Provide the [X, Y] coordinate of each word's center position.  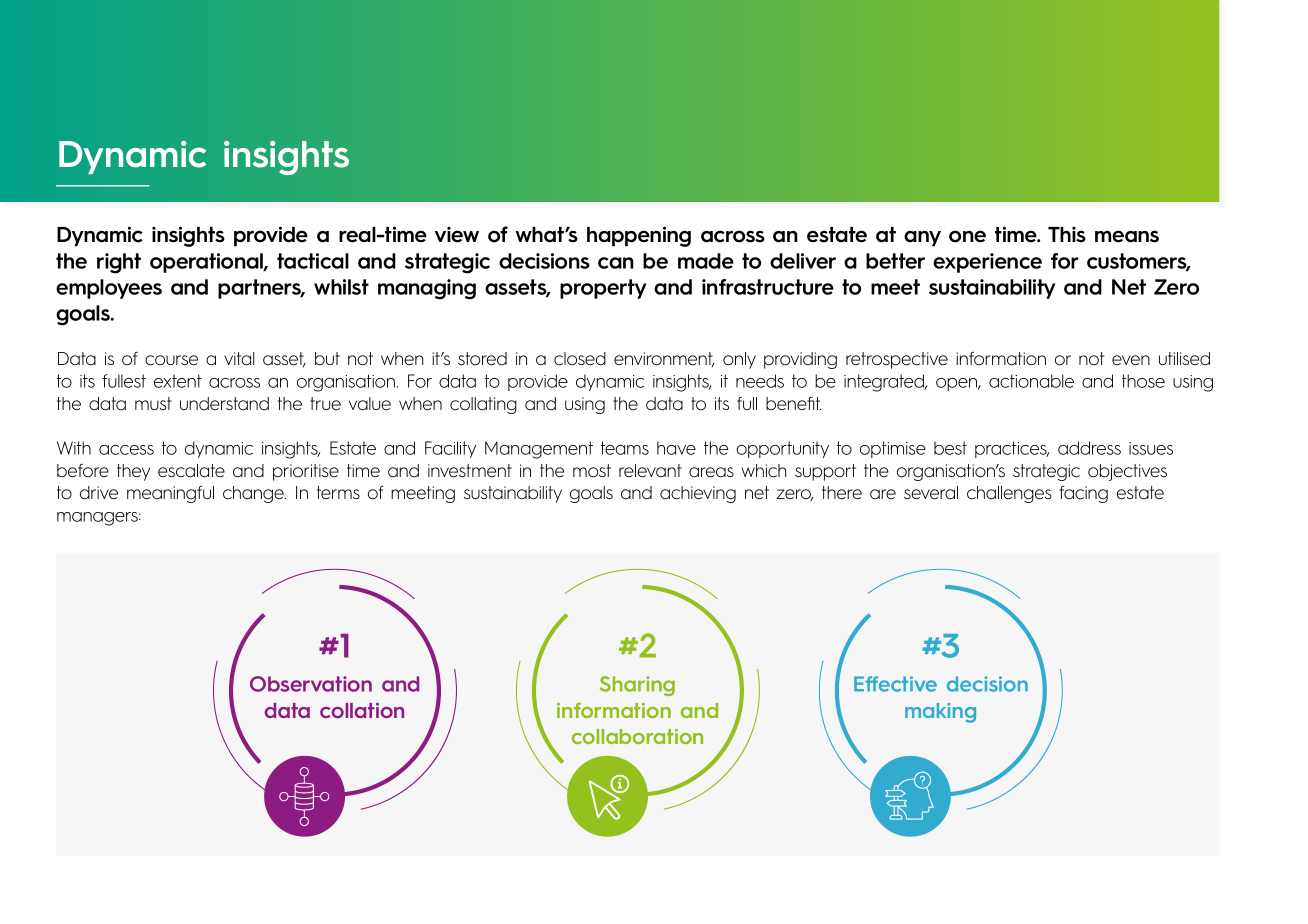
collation [362, 710]
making [940, 713]
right [119, 263]
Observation [311, 684]
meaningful [170, 494]
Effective [895, 684]
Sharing [637, 686]
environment [664, 359]
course [171, 360]
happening [639, 236]
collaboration [637, 736]
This [1067, 234]
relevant [650, 471]
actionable [1031, 381]
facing [1083, 494]
